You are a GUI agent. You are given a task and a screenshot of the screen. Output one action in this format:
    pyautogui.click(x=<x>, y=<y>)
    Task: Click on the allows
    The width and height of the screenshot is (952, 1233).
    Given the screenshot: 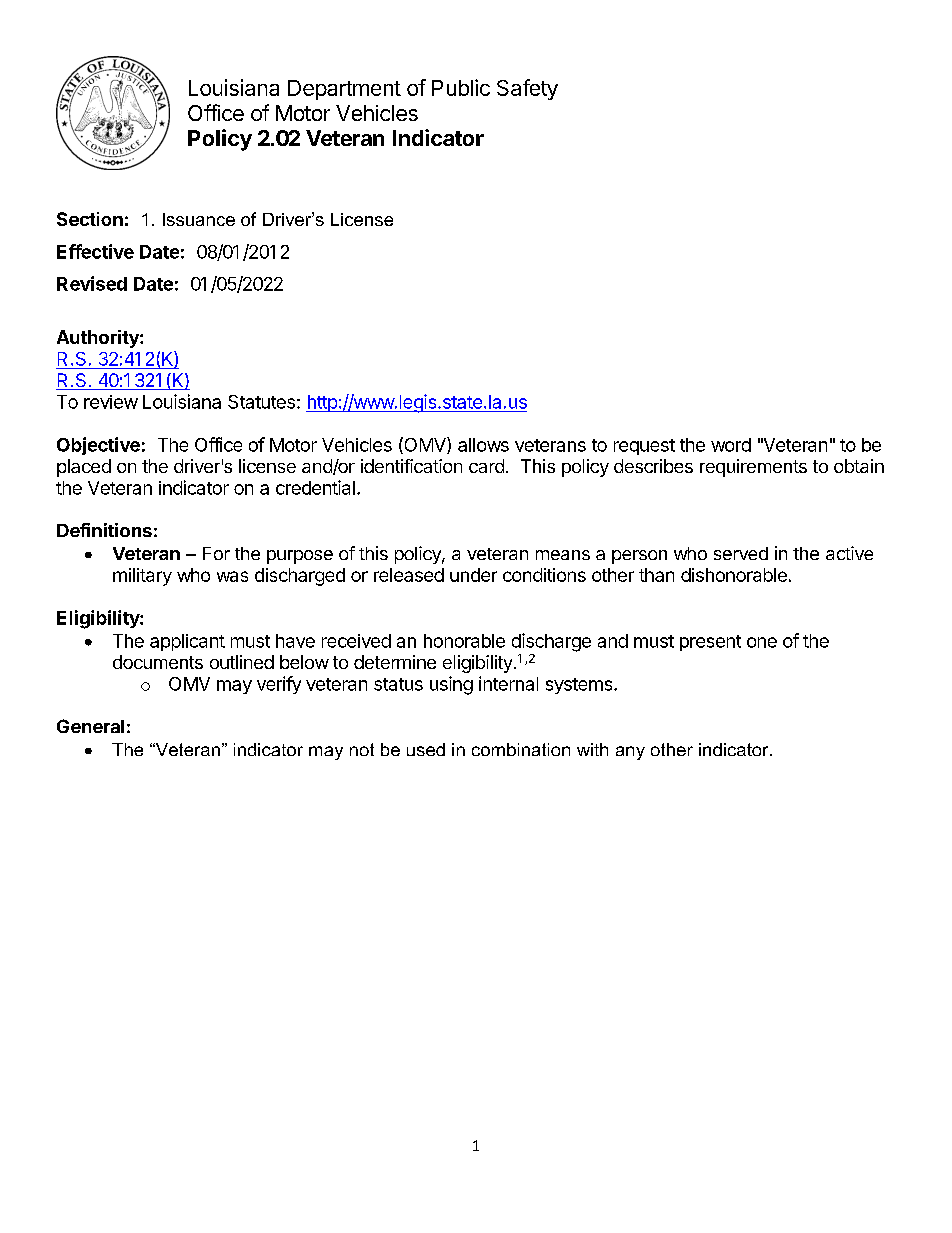 What is the action you would take?
    pyautogui.click(x=483, y=445)
